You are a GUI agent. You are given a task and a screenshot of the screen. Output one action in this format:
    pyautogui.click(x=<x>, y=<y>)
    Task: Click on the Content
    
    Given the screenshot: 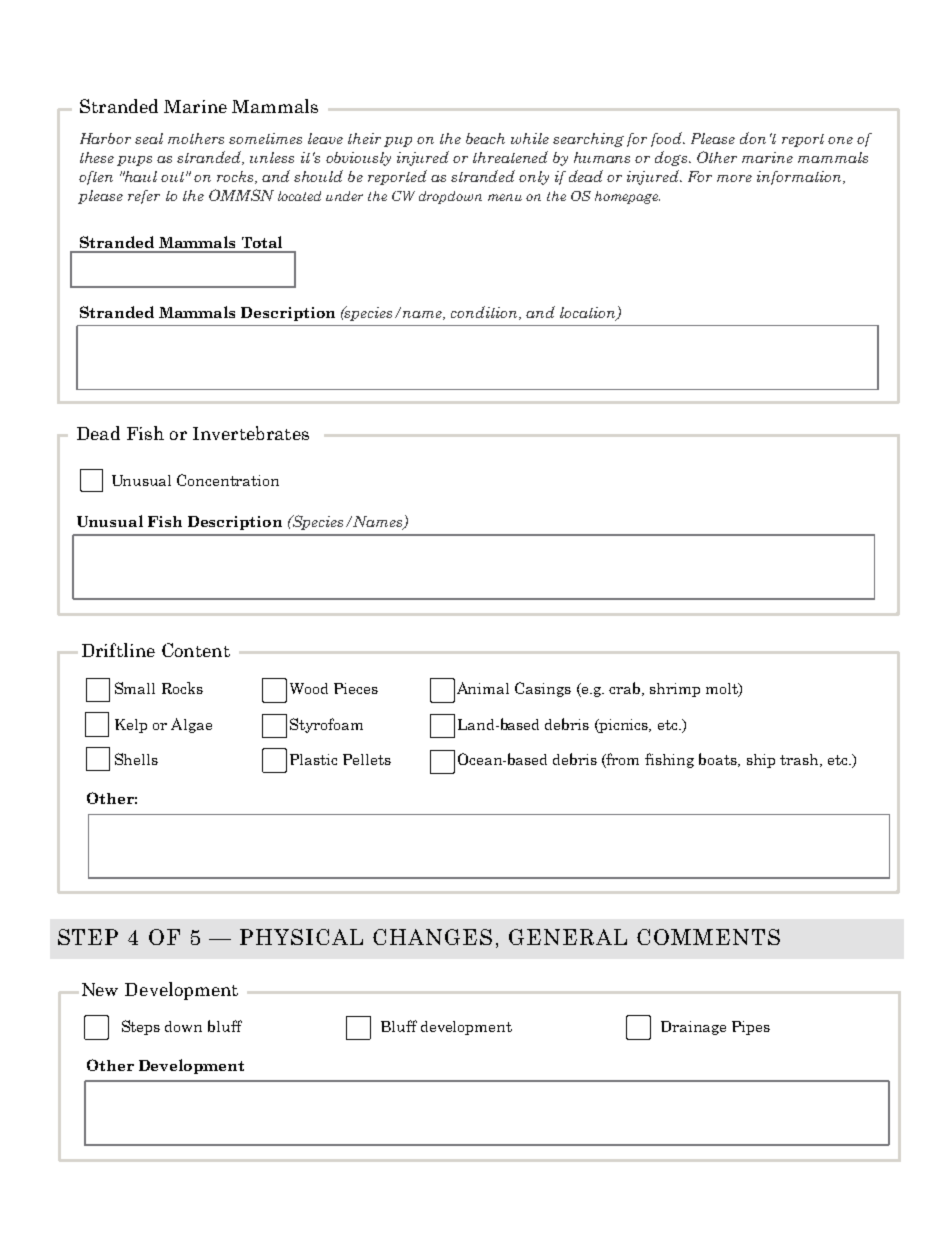 What is the action you would take?
    pyautogui.click(x=196, y=650)
